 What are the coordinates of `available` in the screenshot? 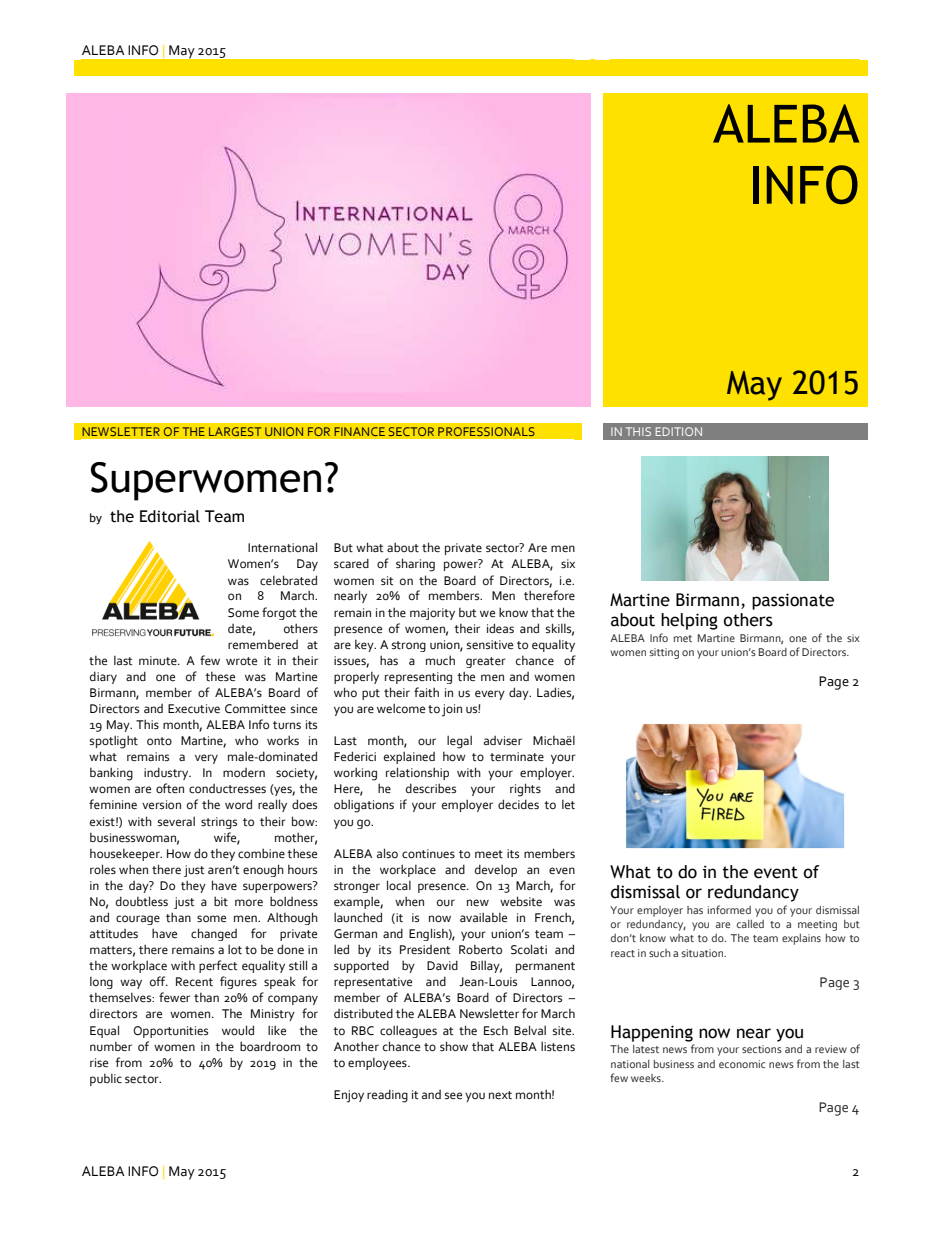 It's located at (483, 917).
